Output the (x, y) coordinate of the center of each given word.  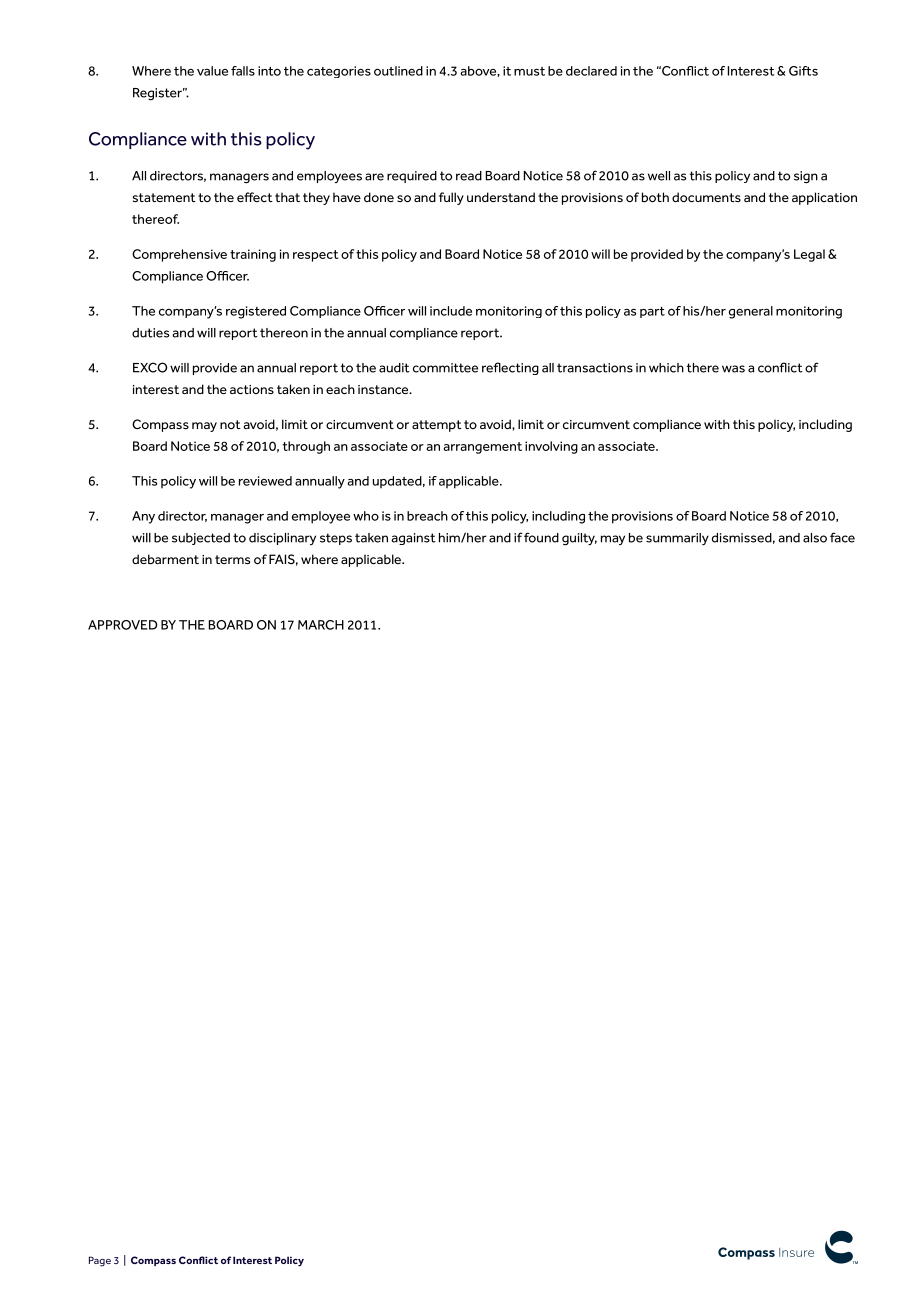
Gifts (803, 71)
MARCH (321, 625)
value (212, 71)
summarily (677, 539)
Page (100, 1261)
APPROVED (123, 625)
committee (445, 368)
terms (232, 559)
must (529, 71)
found (541, 537)
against (413, 539)
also (815, 538)
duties (150, 333)
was (733, 369)
